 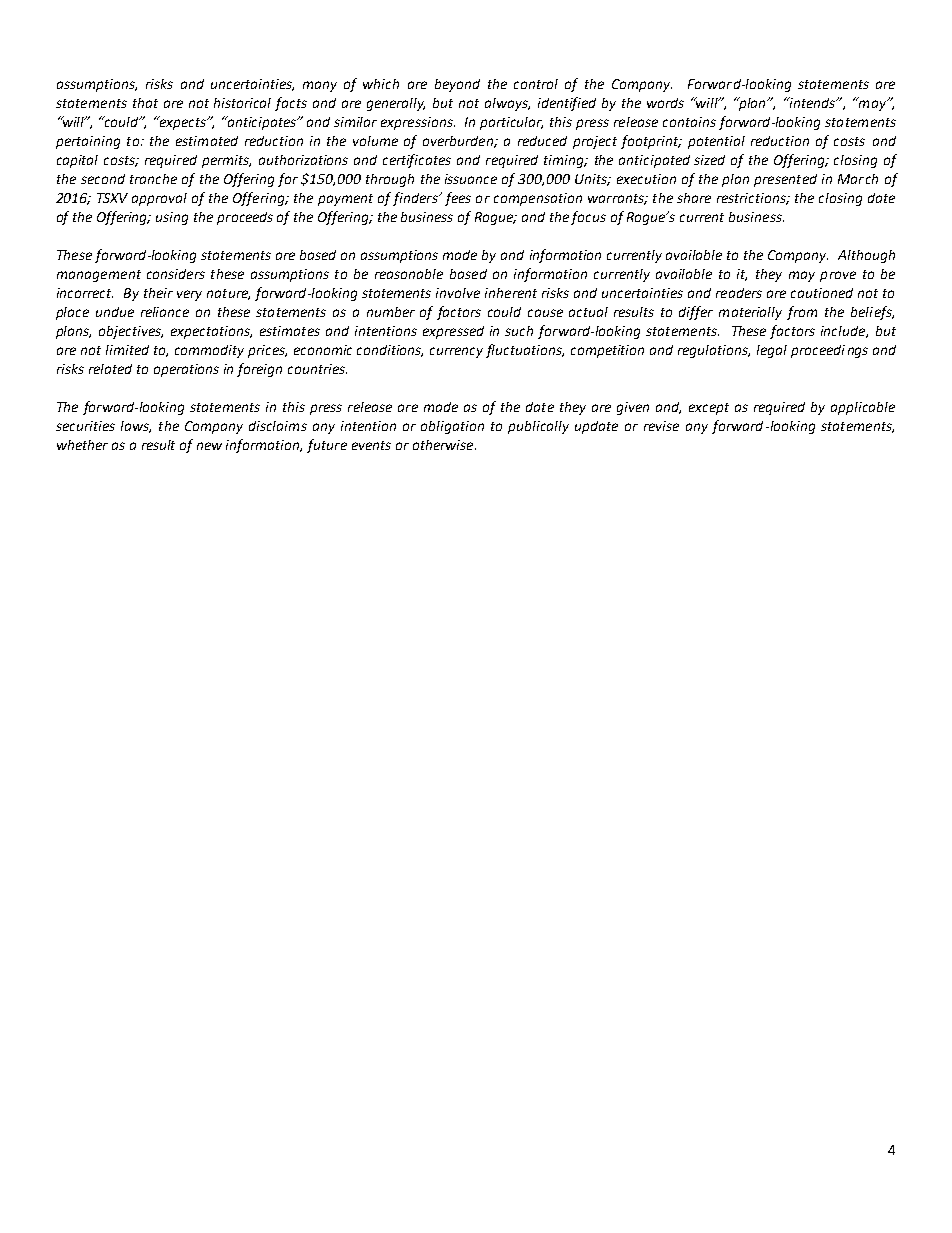 I want to click on reliance, so click(x=165, y=312).
